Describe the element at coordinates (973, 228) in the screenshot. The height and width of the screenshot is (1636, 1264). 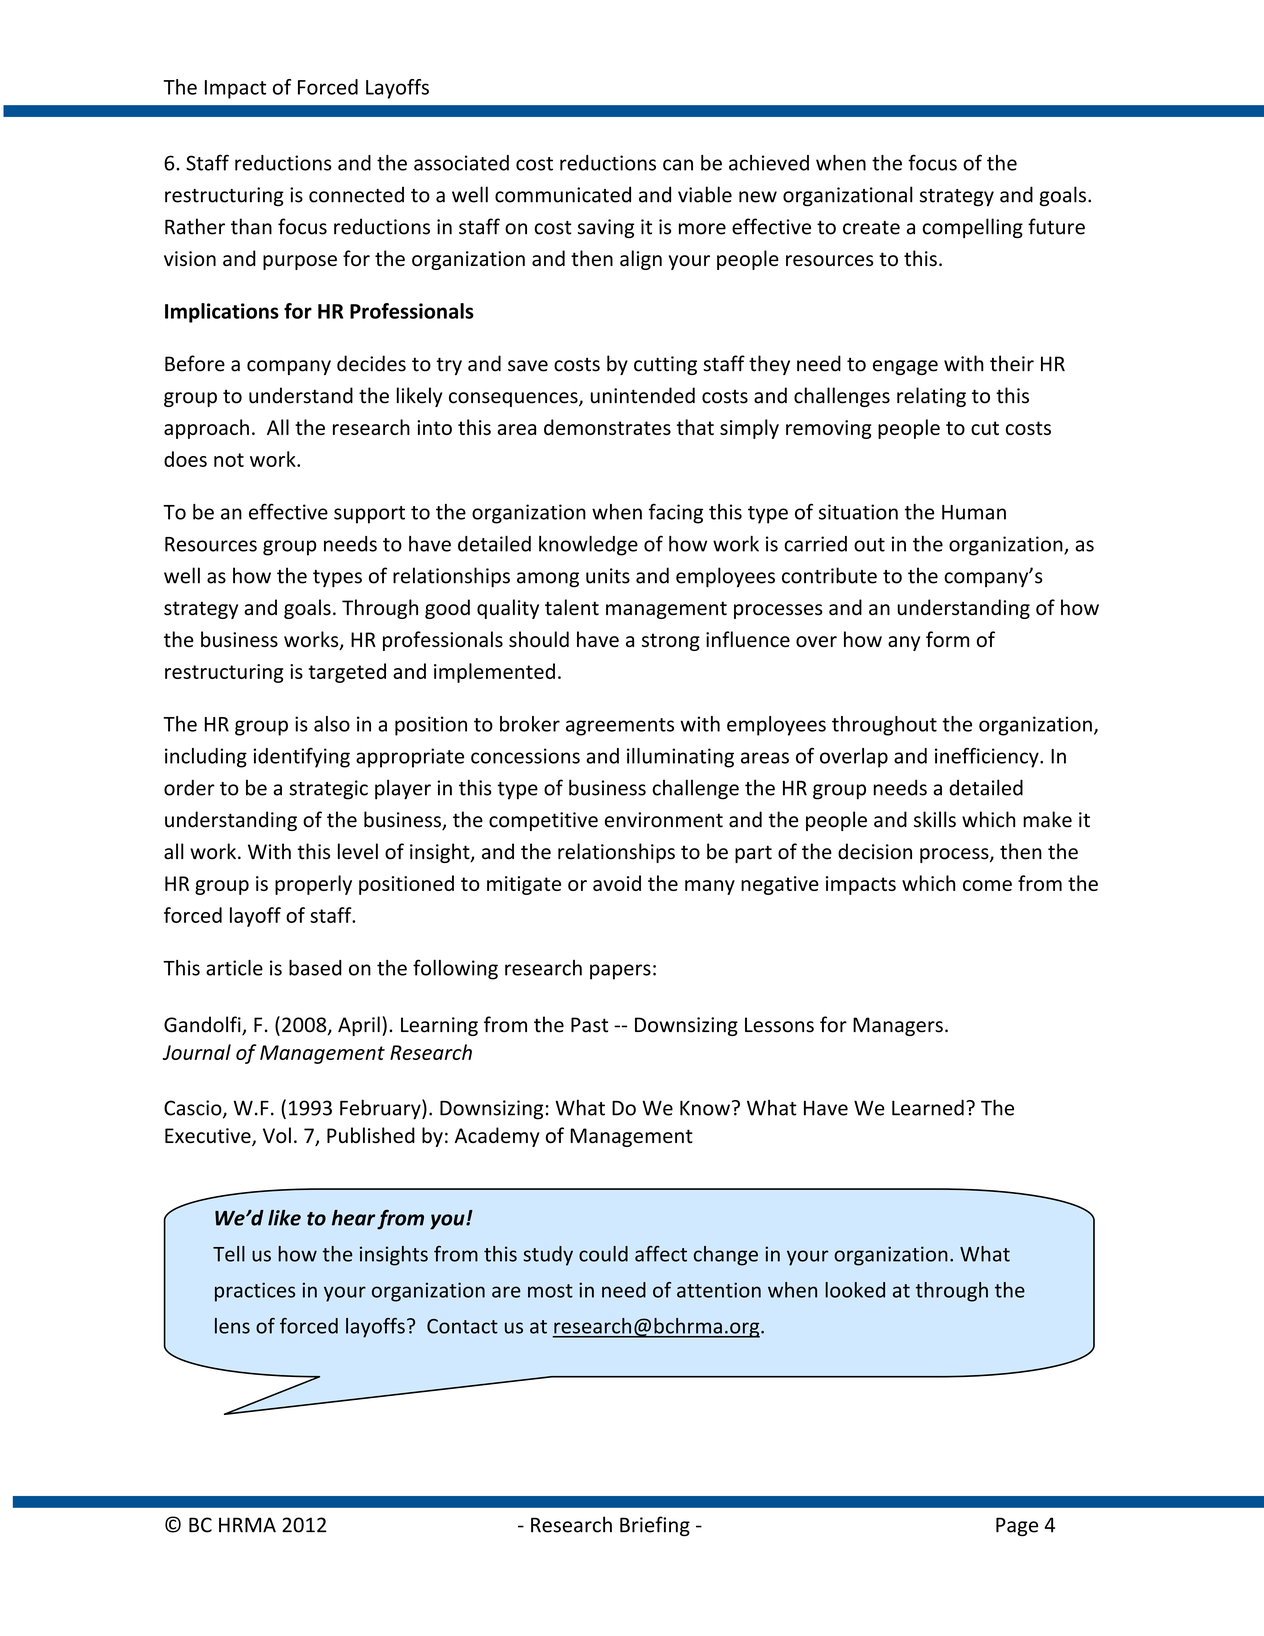
I see `compelling` at that location.
